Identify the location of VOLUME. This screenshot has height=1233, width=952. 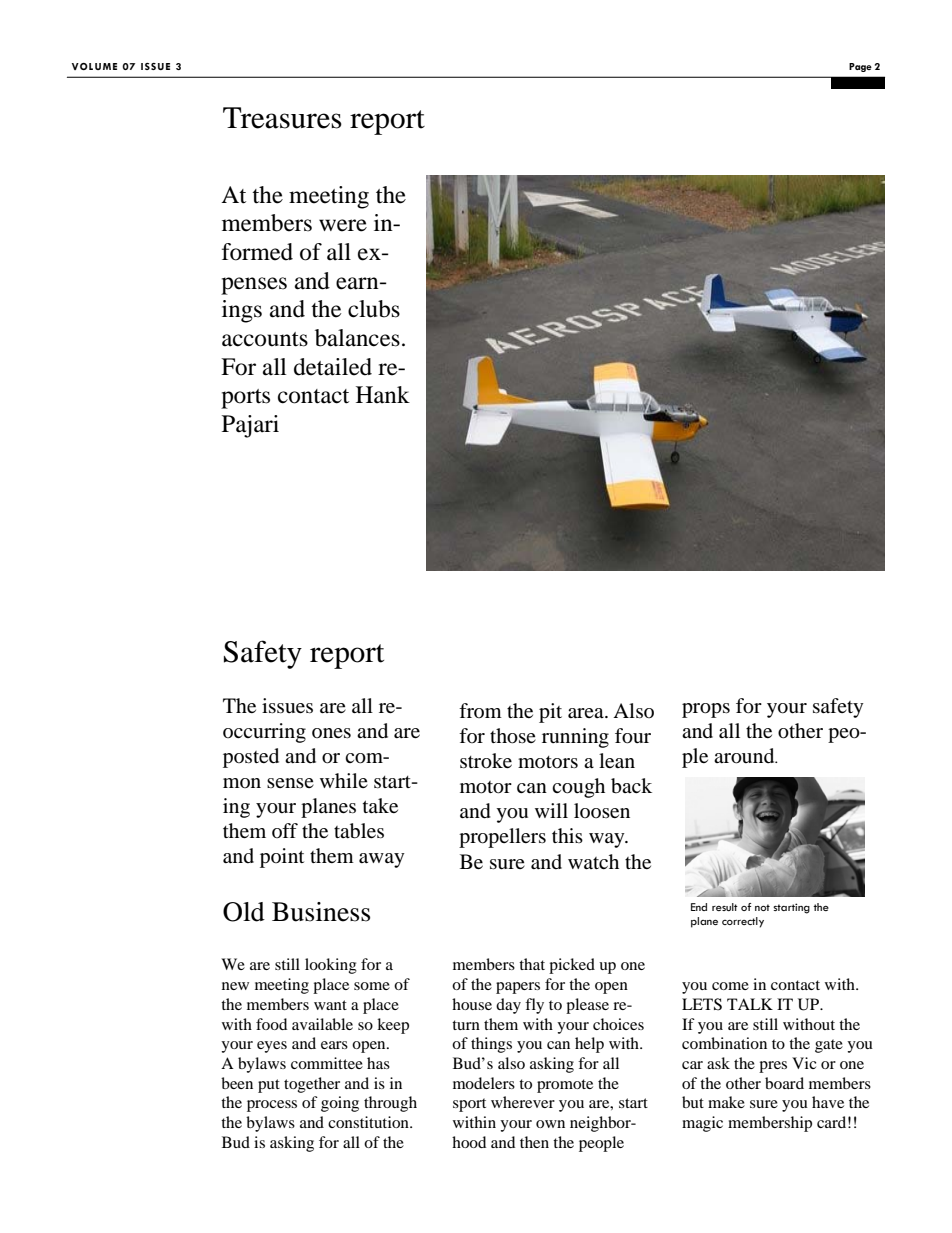
(94, 66).
